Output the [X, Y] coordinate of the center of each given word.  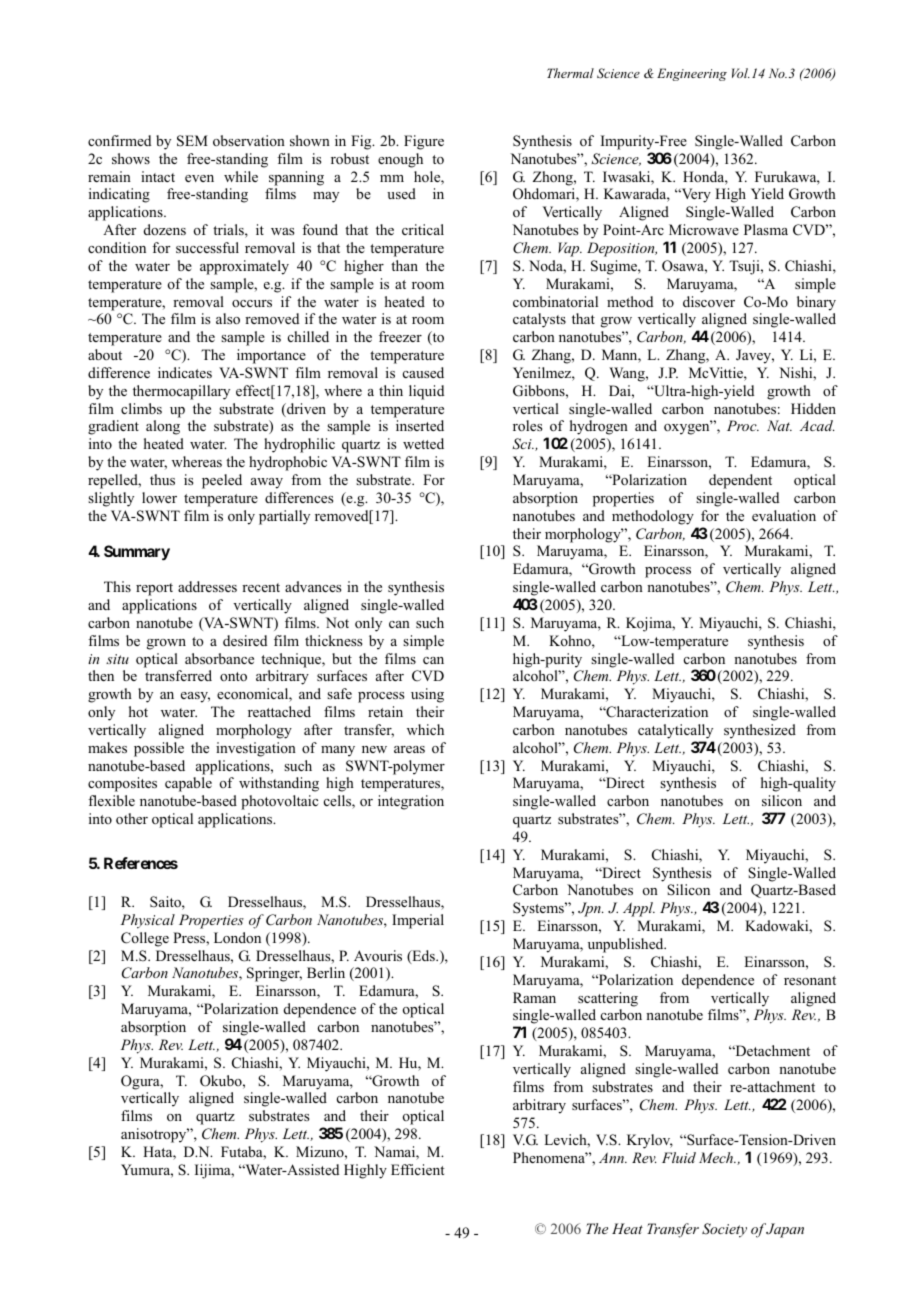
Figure [424, 142]
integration [411, 802]
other [132, 819]
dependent [740, 481]
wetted [423, 443]
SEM [192, 141]
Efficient [418, 1169]
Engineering [692, 74]
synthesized [760, 731]
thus [162, 479]
